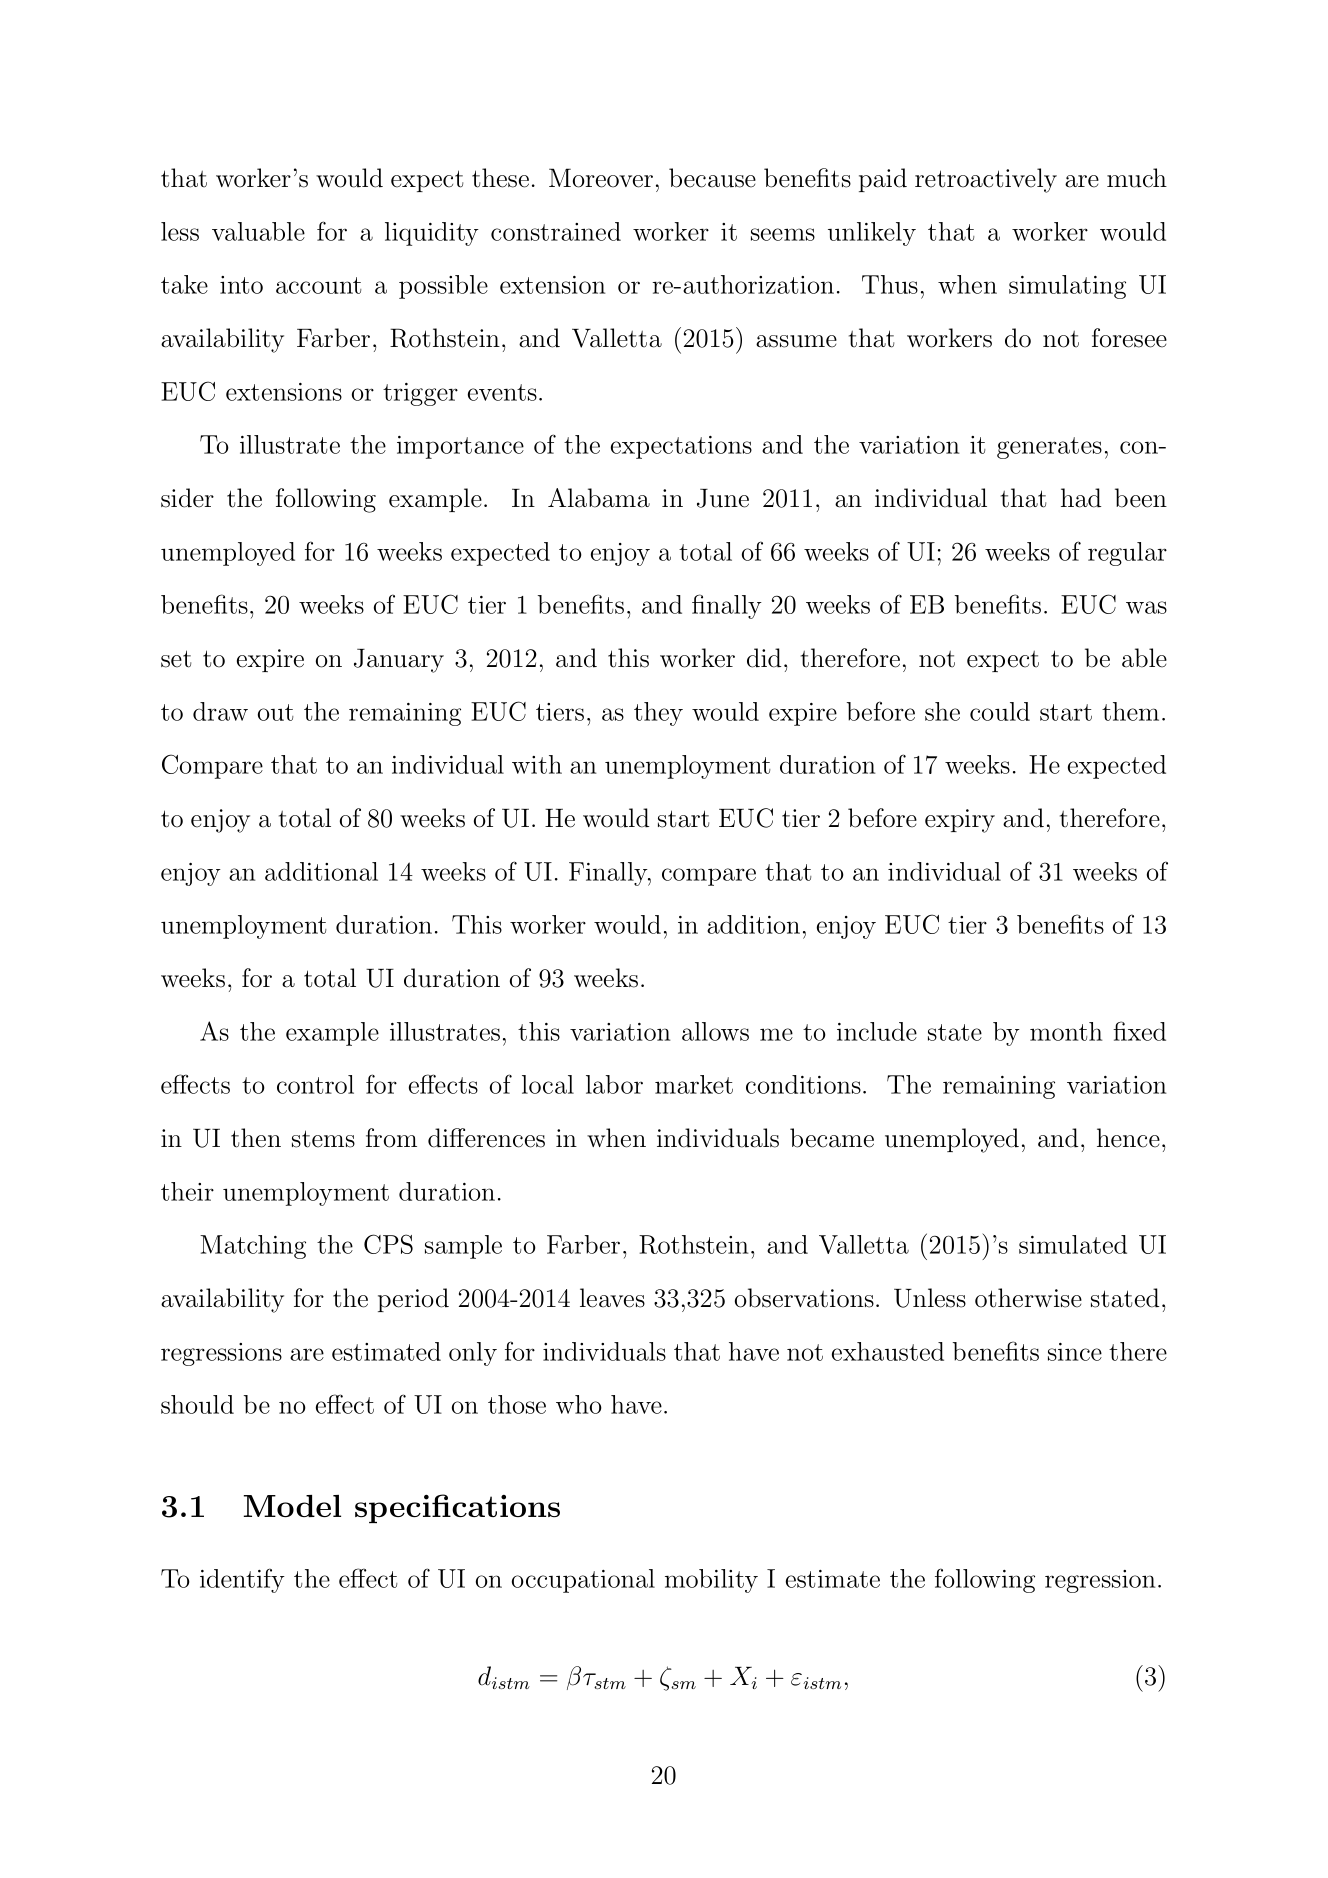 The width and height of the screenshot is (1328, 1878). Describe the element at coordinates (292, 1506) in the screenshot. I see `Model` at that location.
